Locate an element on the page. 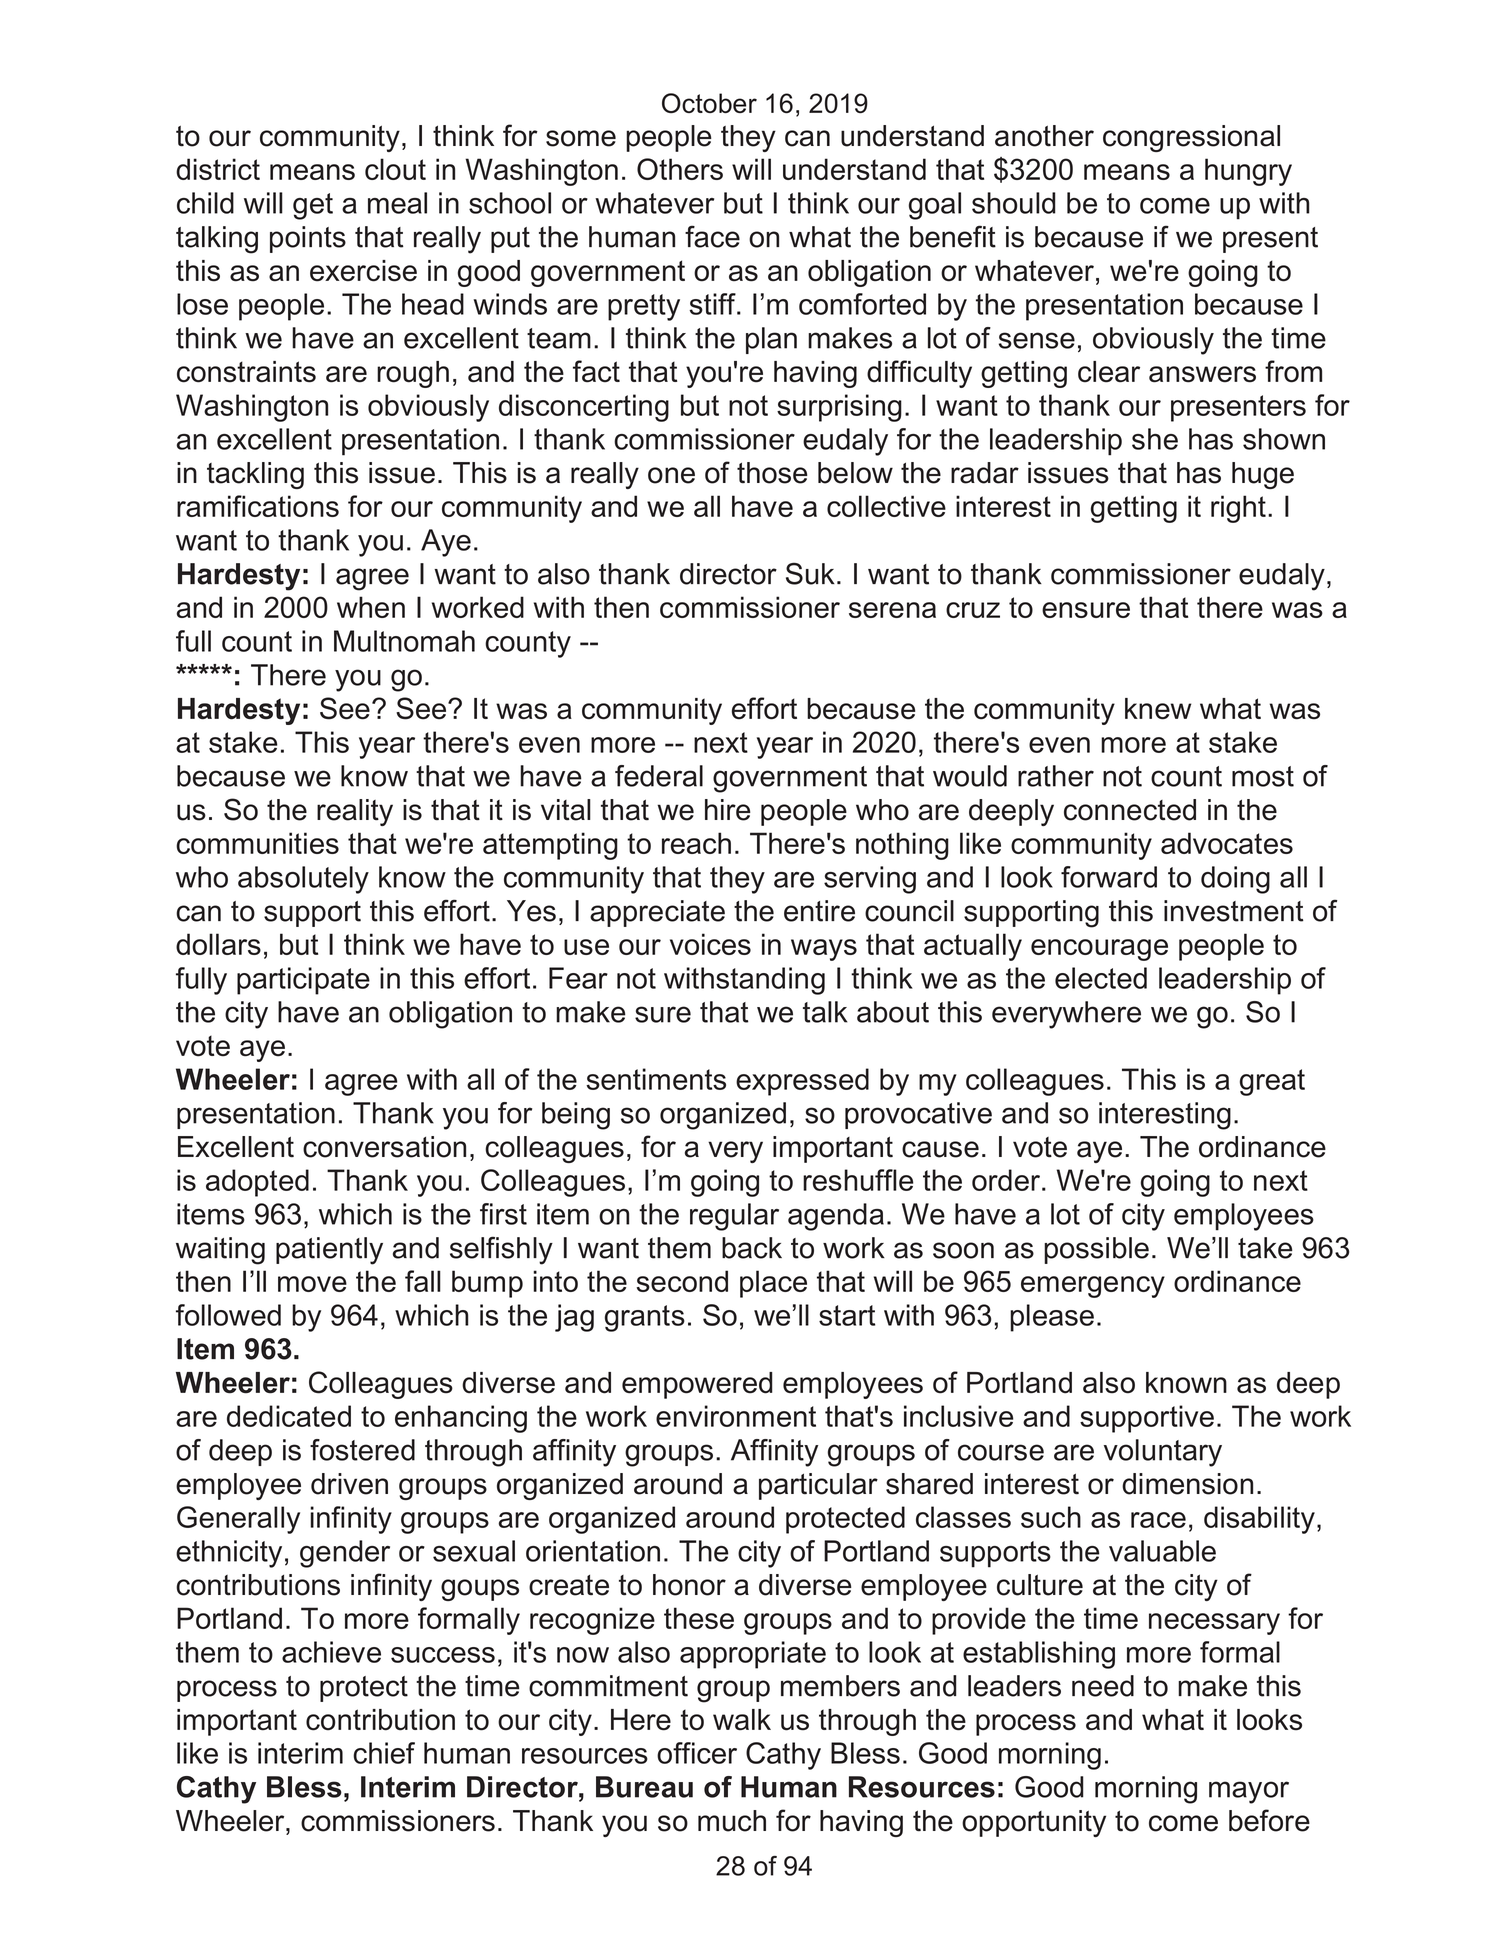 The image size is (1494, 1934). congressional is located at coordinates (1191, 138).
